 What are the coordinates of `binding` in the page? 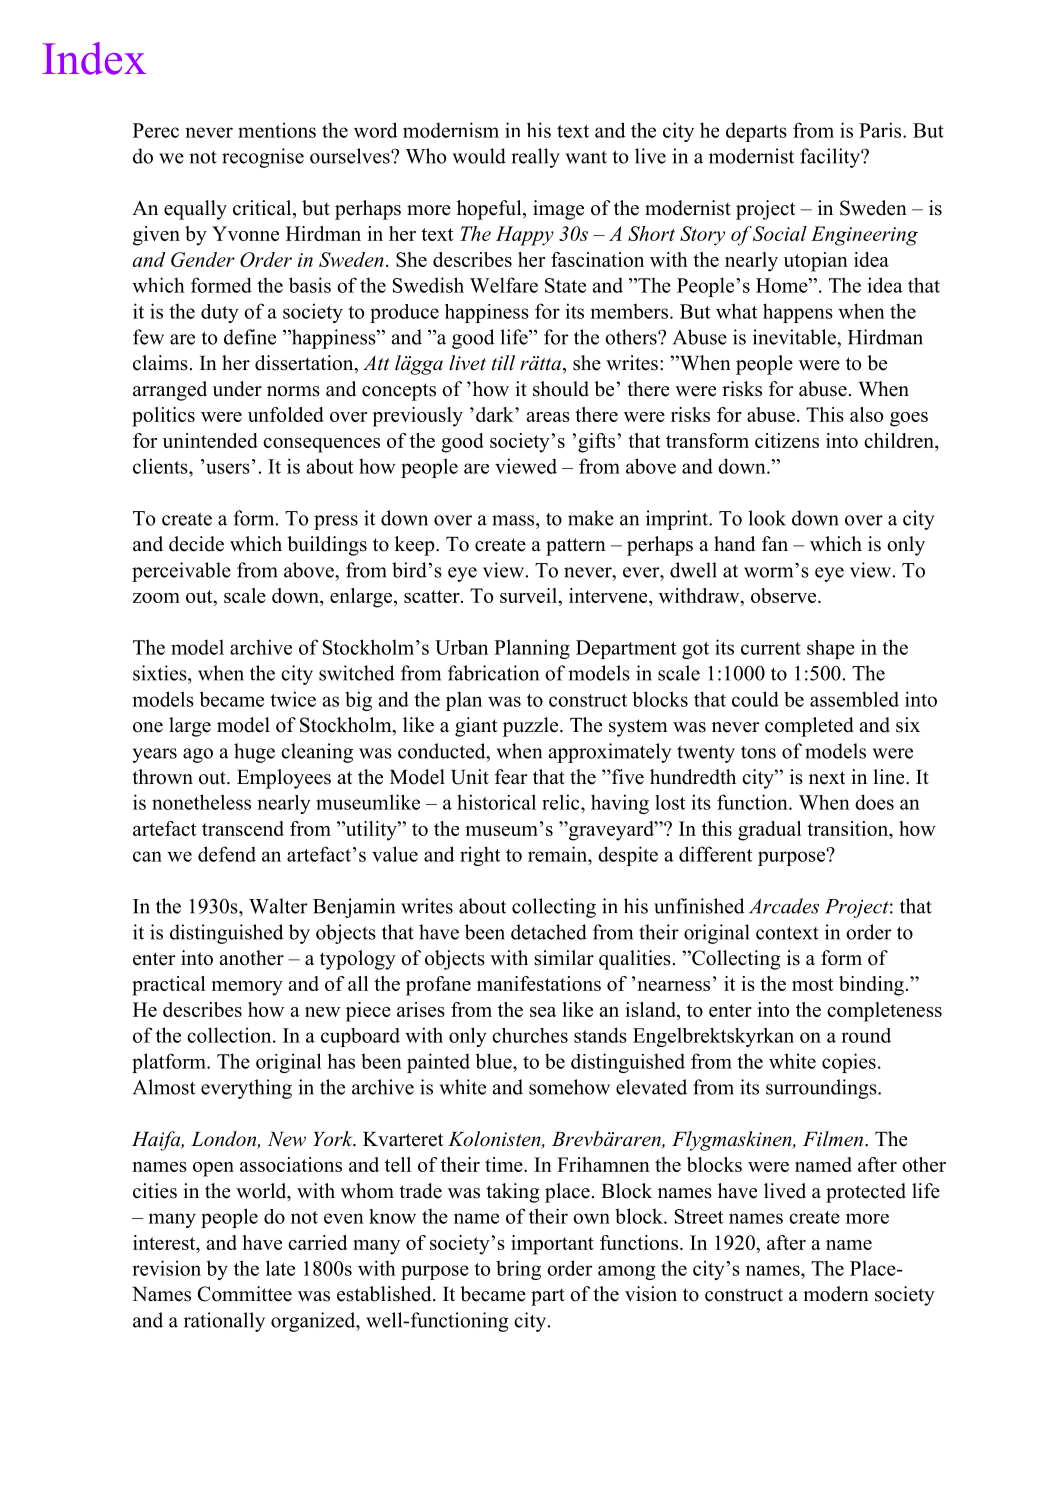 It's located at (871, 986).
